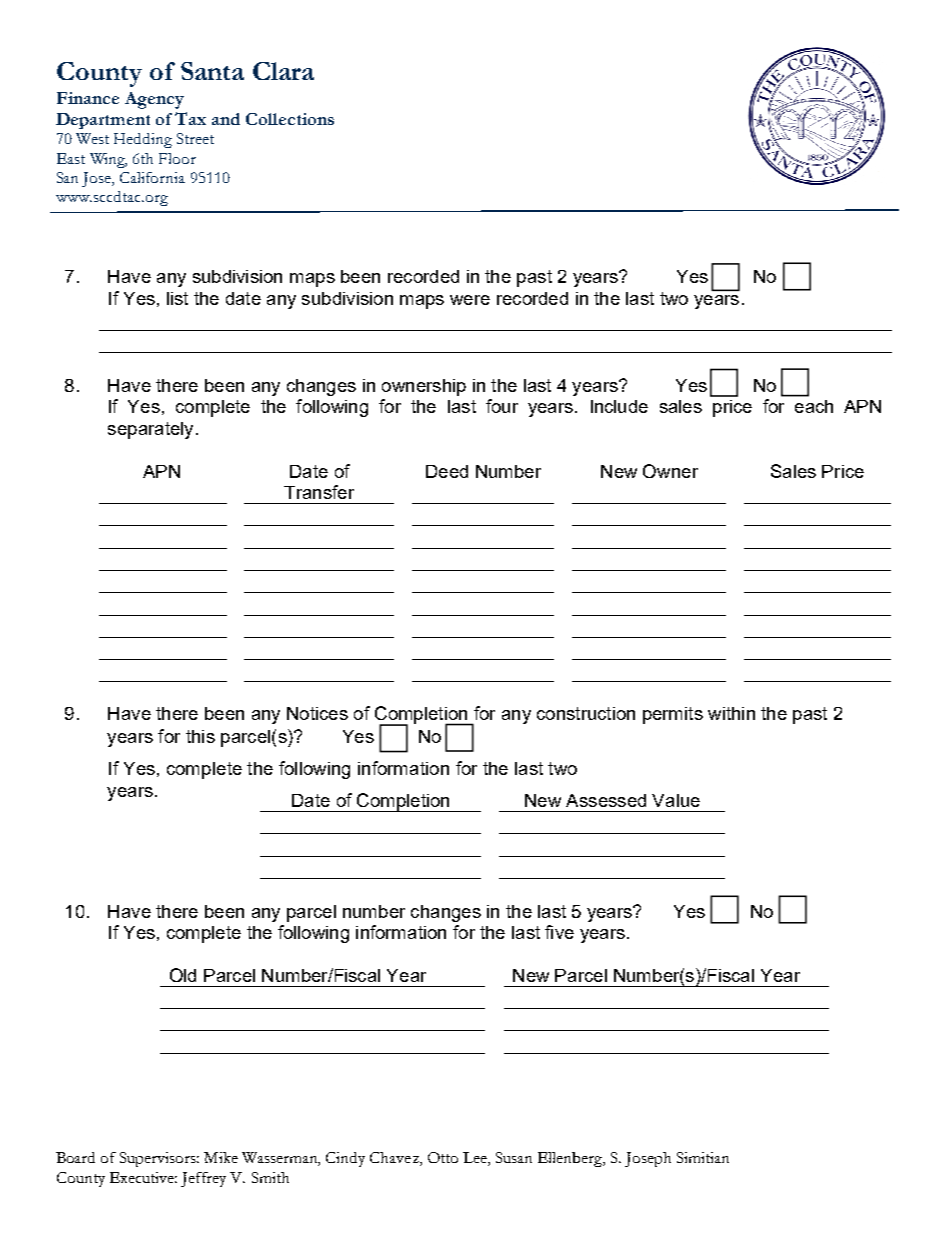 The height and width of the page is (1233, 952). Describe the element at coordinates (317, 713) in the page. I see `Notices` at that location.
